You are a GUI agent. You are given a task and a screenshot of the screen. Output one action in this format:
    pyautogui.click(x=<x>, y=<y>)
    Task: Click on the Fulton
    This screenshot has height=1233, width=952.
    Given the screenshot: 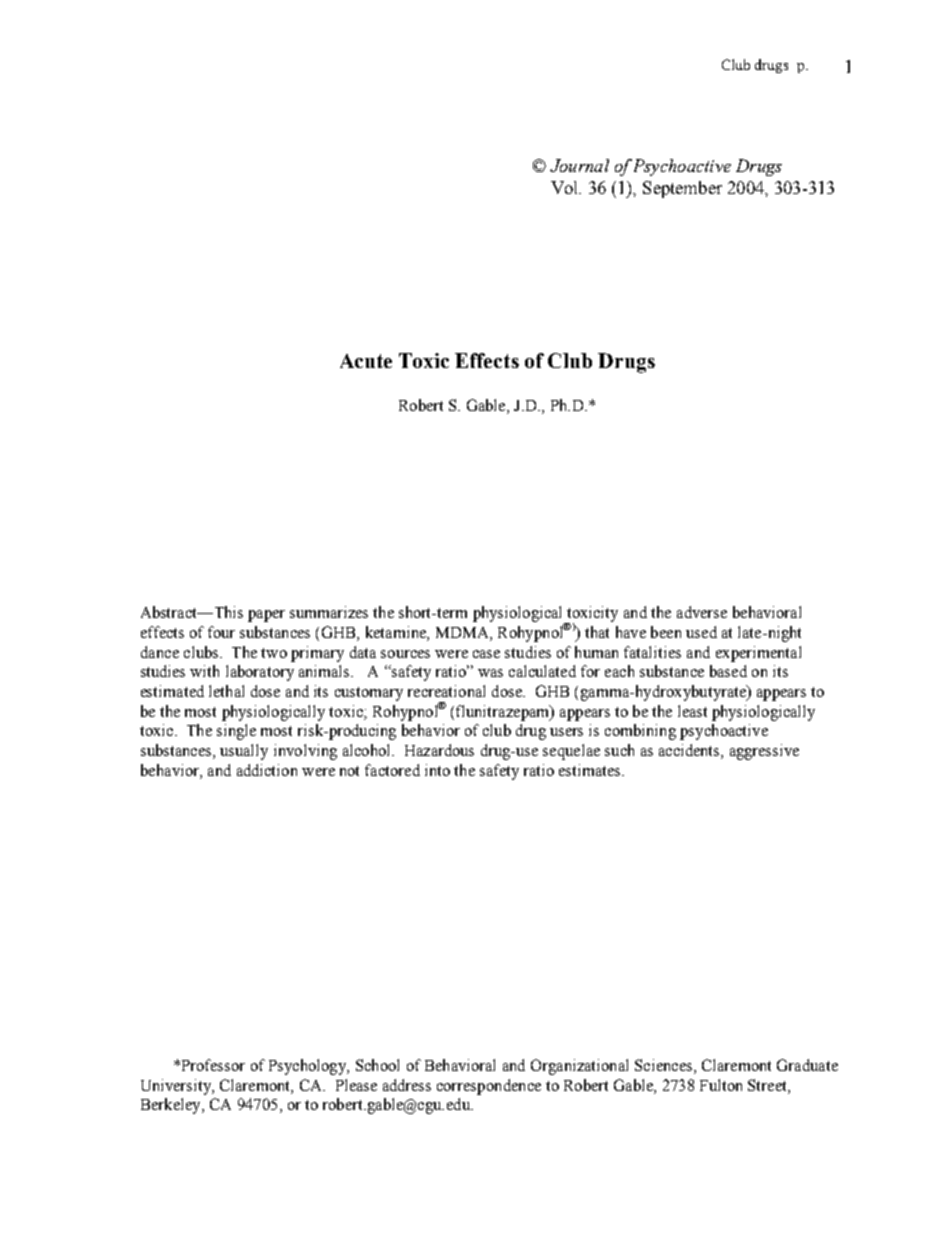 What is the action you would take?
    pyautogui.click(x=721, y=1085)
